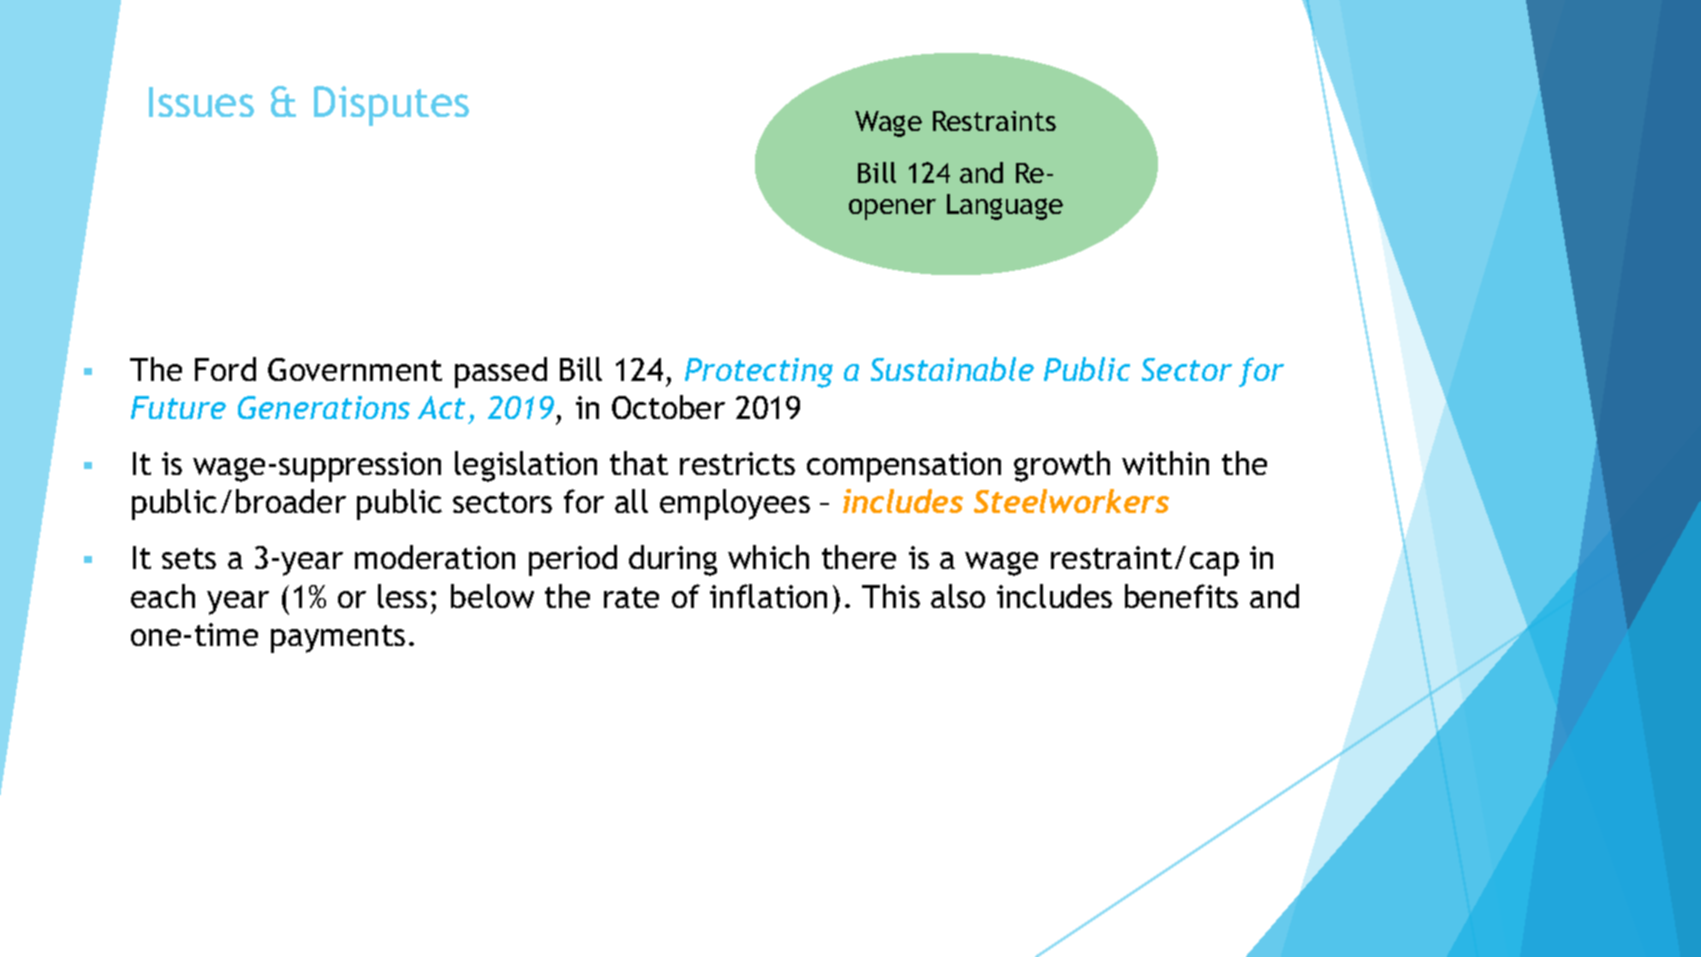 The height and width of the screenshot is (957, 1701). I want to click on also, so click(958, 596).
